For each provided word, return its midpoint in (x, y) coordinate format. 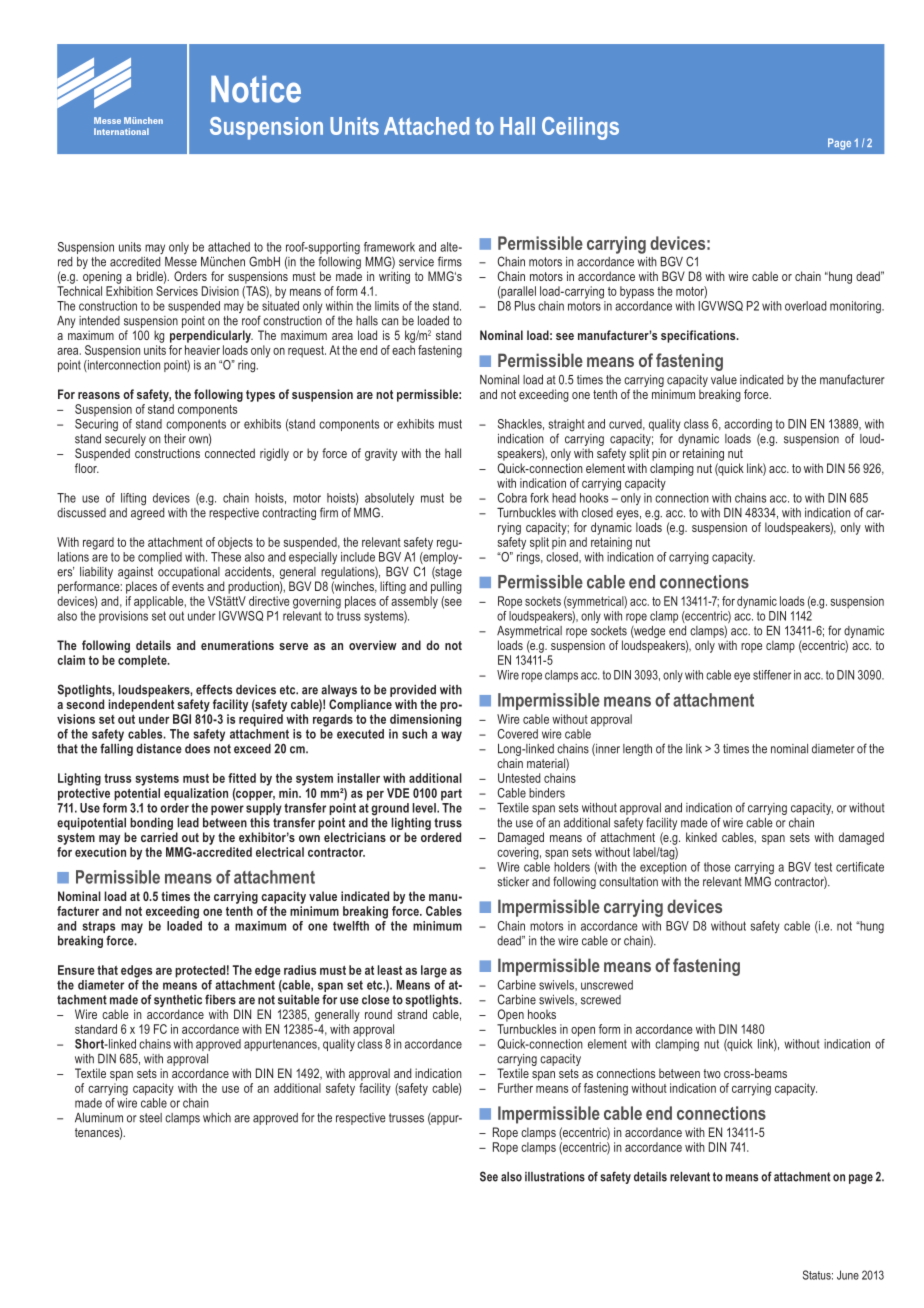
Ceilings (580, 128)
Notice (256, 89)
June (848, 1275)
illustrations (555, 1177)
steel (150, 1118)
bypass (637, 292)
